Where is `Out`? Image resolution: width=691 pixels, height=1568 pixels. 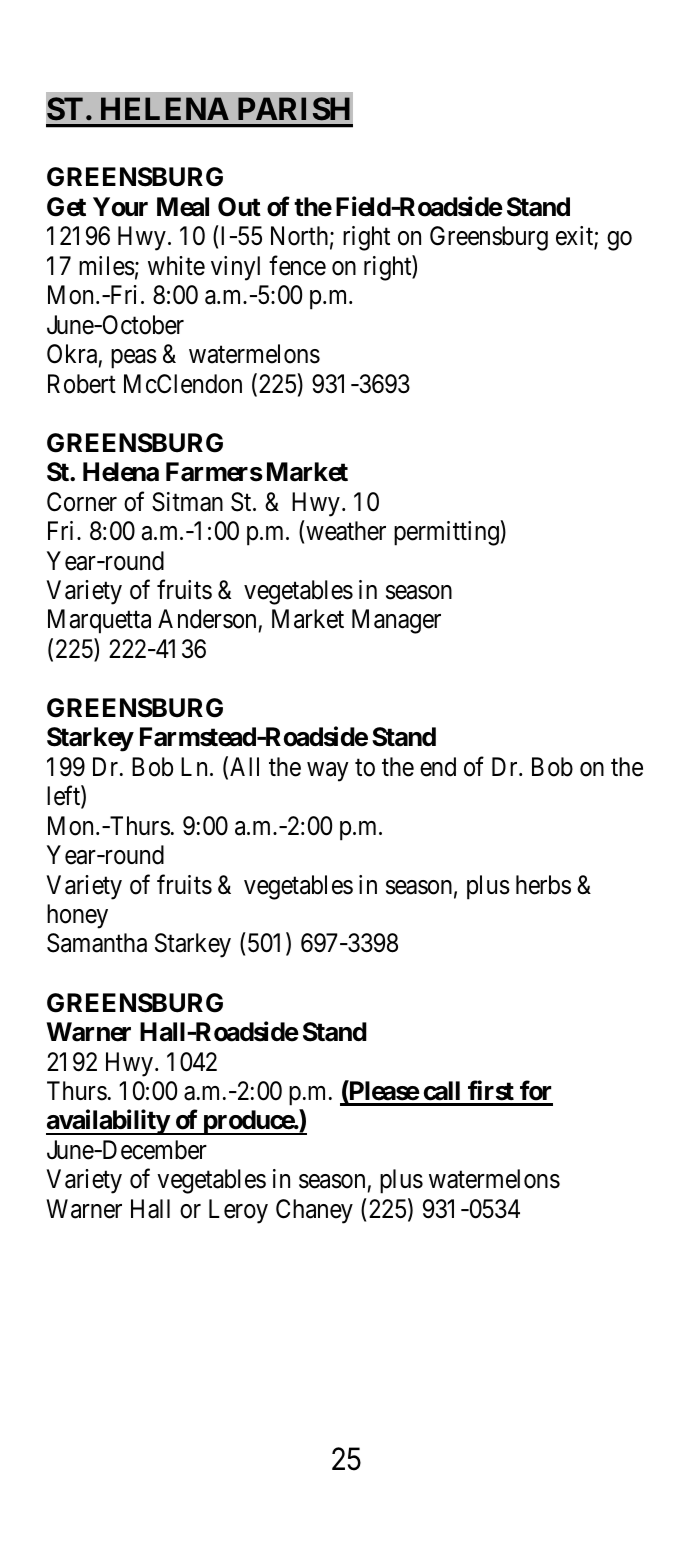 Out is located at coordinates (239, 207).
